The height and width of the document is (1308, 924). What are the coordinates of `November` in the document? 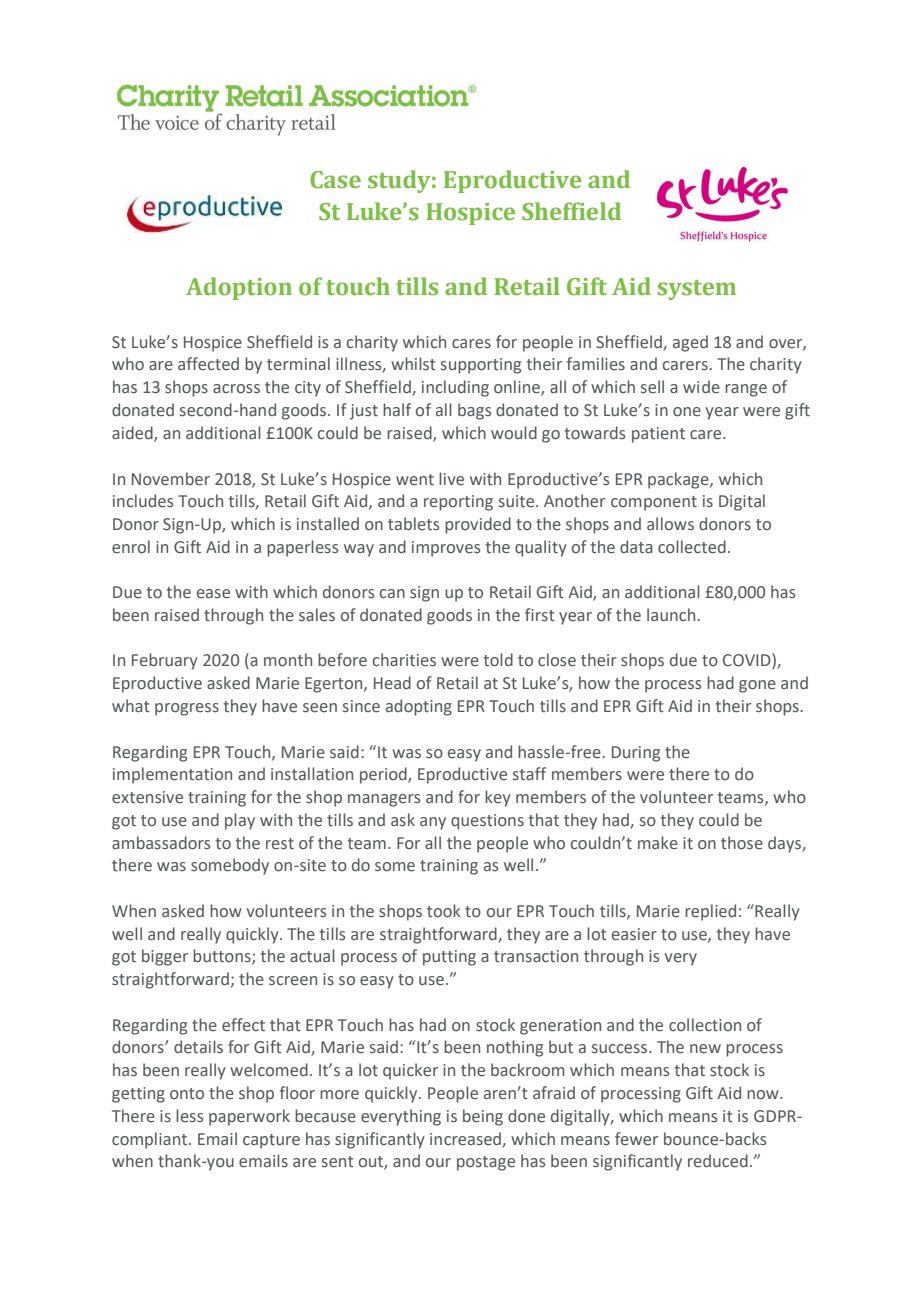 It's located at (171, 479).
